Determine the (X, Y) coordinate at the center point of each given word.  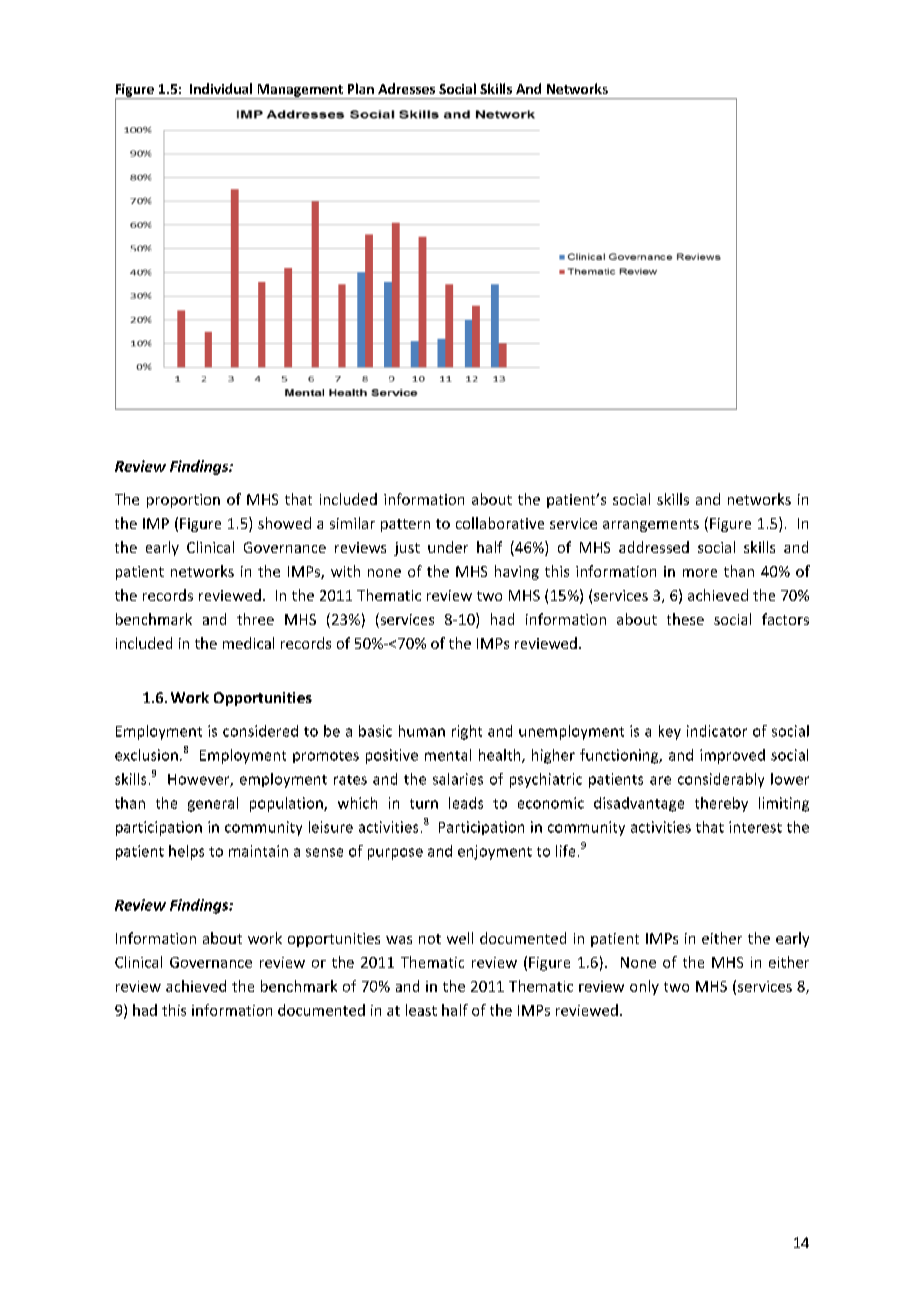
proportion (183, 501)
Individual (221, 88)
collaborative (500, 523)
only (644, 987)
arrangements (651, 525)
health (501, 756)
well (460, 938)
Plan (361, 88)
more (700, 573)
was (399, 940)
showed (284, 523)
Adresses (406, 88)
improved (732, 756)
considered (260, 731)
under (448, 547)
